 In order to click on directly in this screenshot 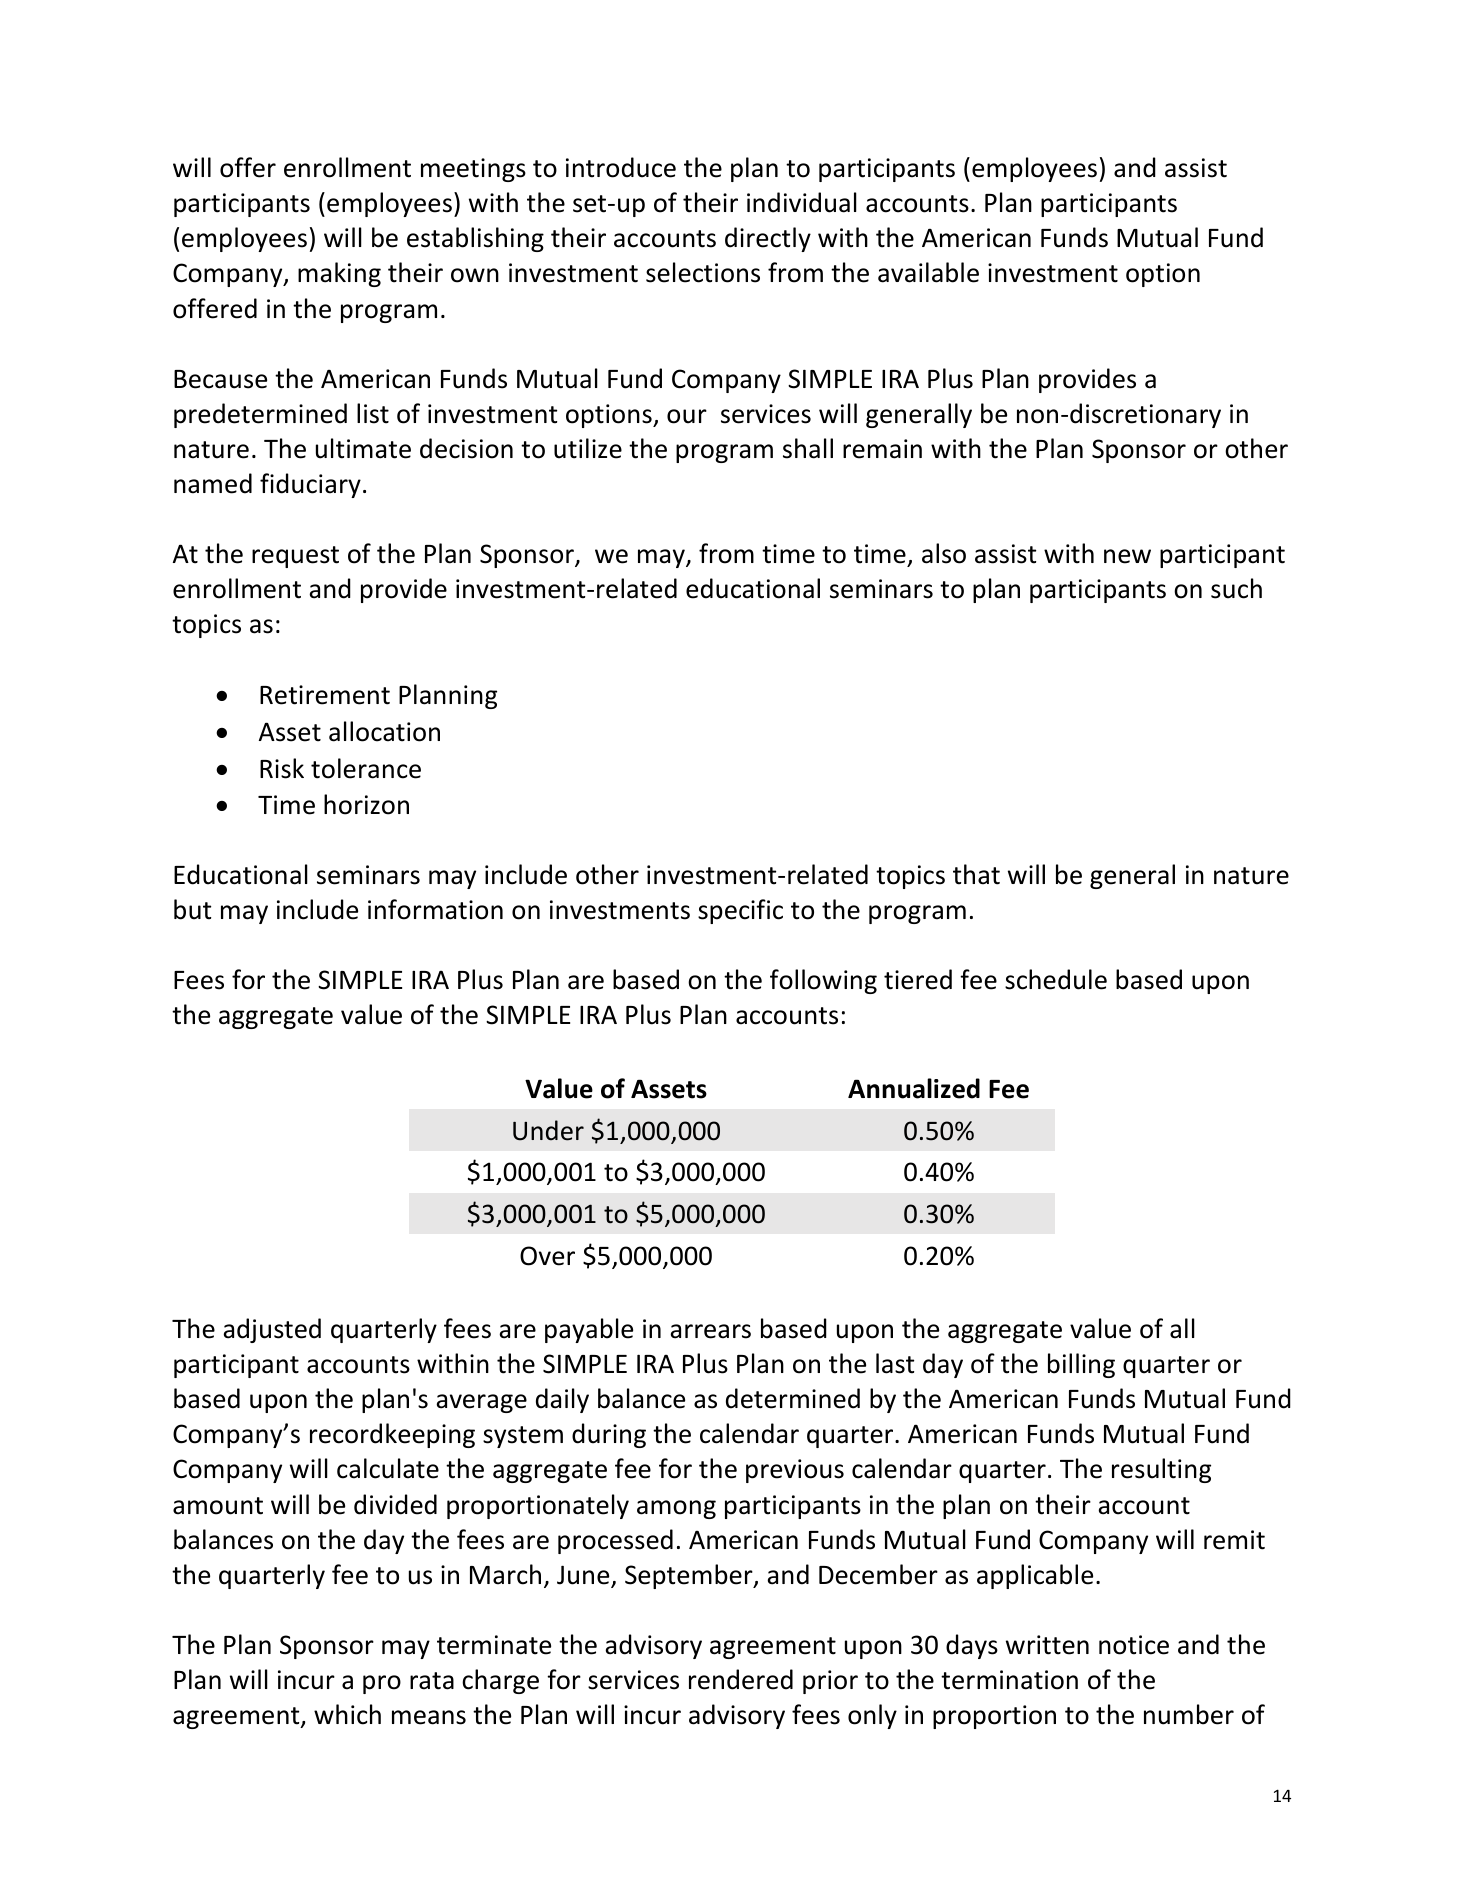, I will do `click(768, 239)`.
